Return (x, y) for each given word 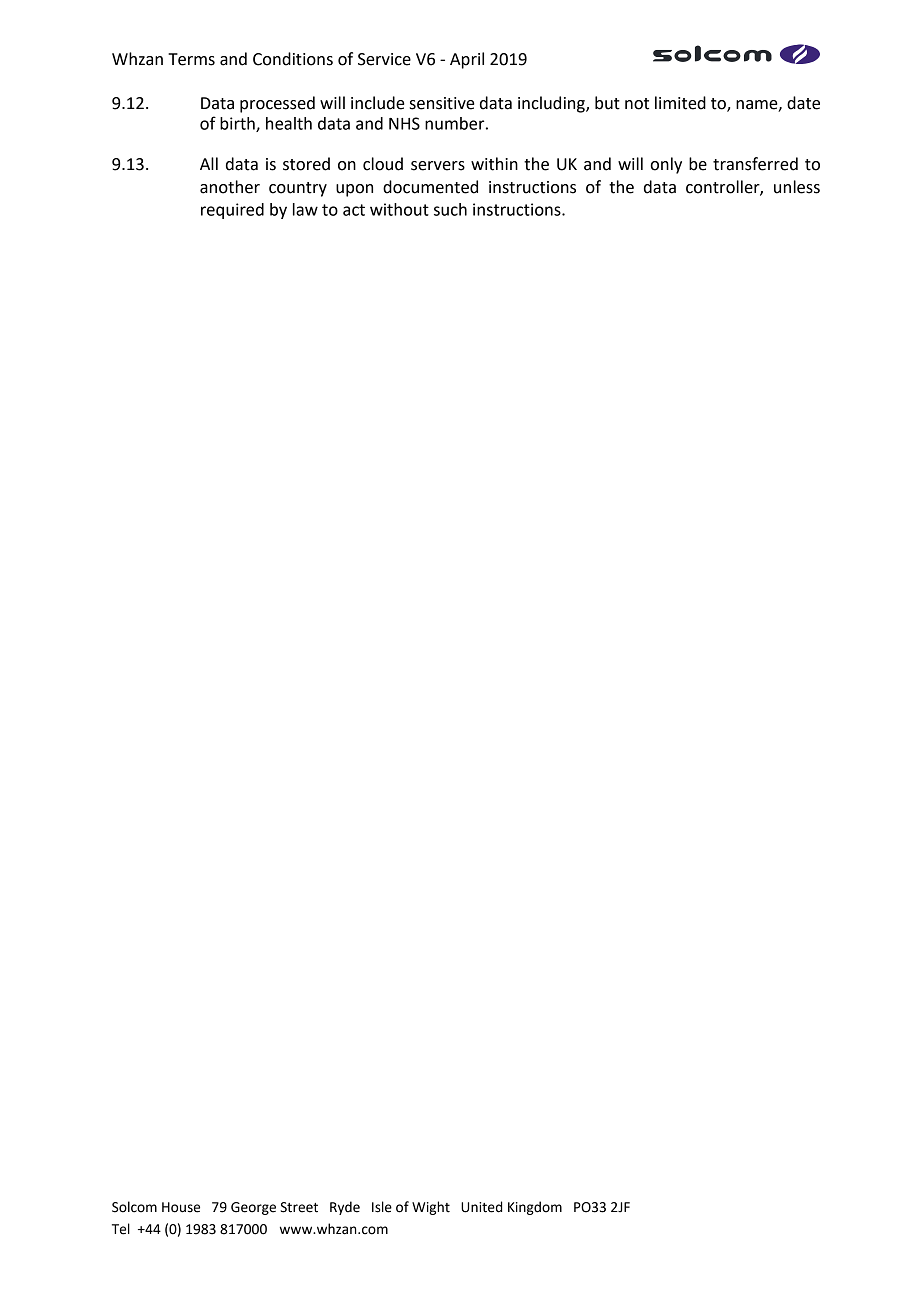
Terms (191, 59)
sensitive (442, 103)
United (481, 1207)
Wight (431, 1208)
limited (680, 103)
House (181, 1207)
